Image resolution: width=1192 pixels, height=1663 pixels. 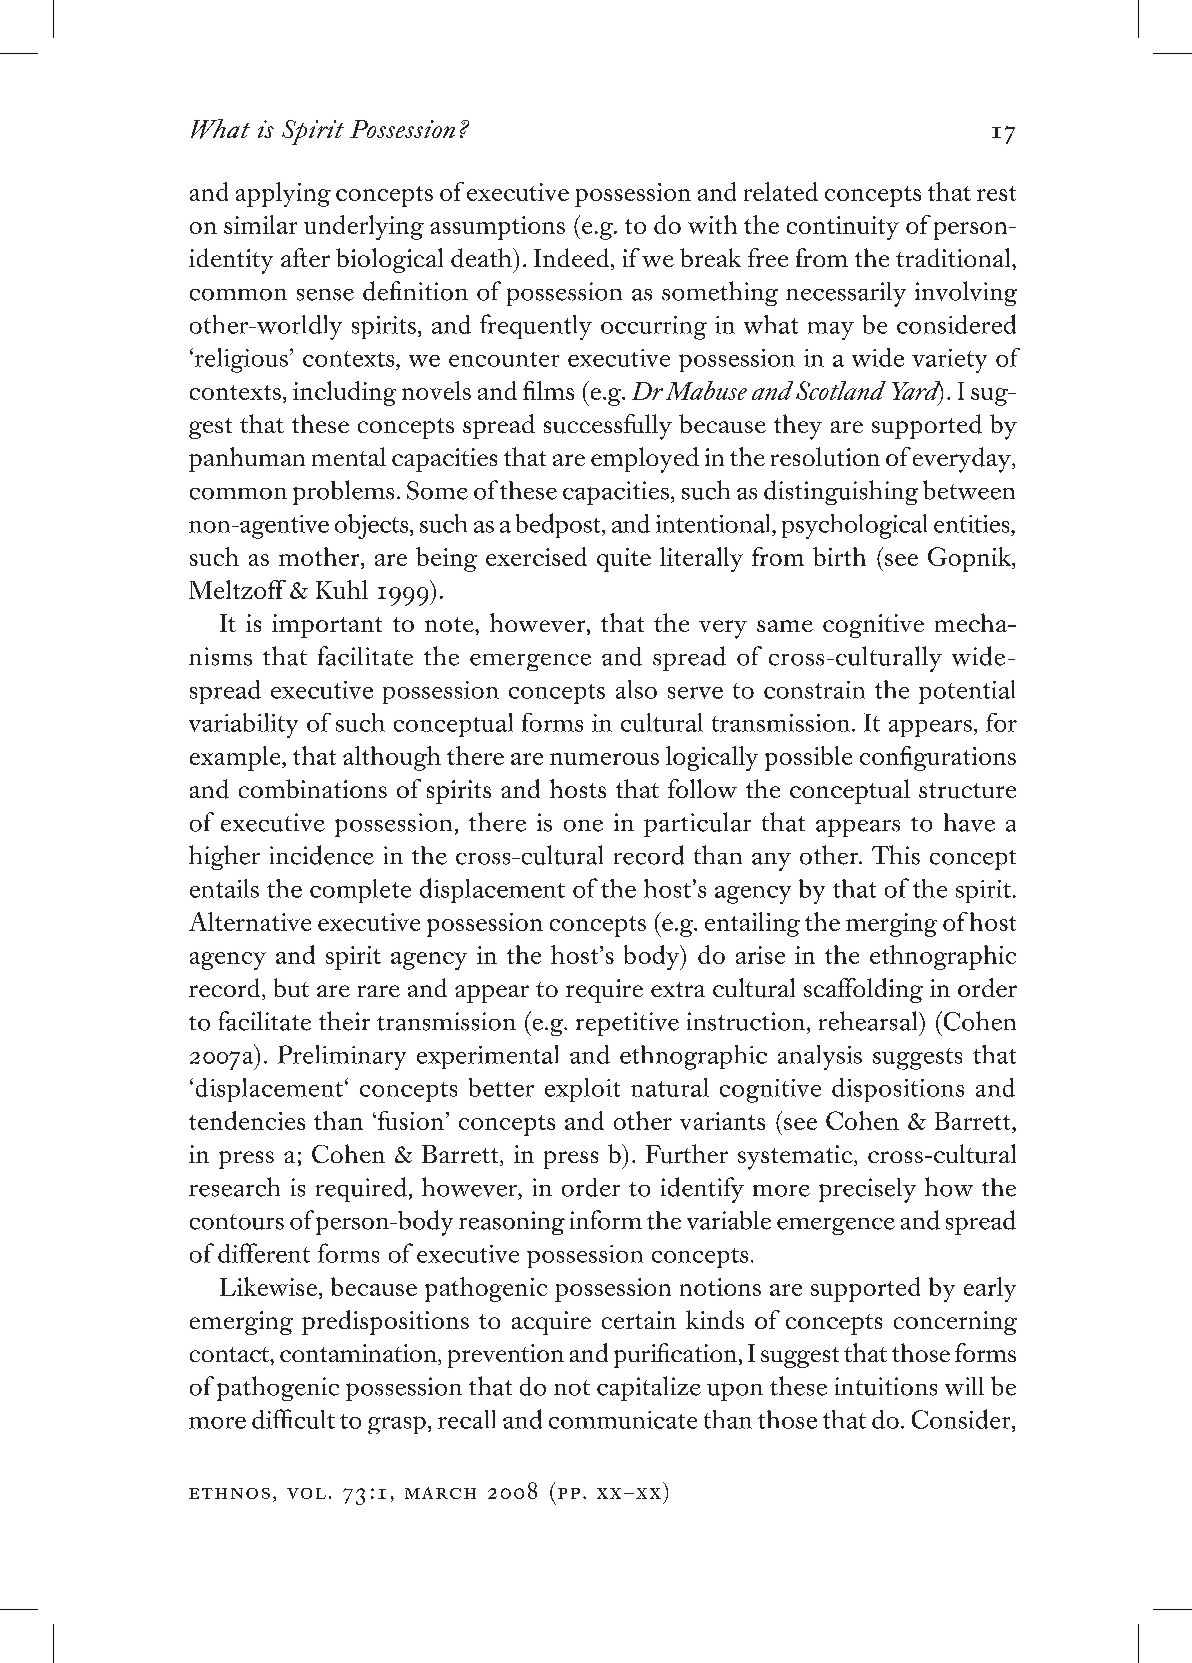 What do you see at coordinates (583, 826) in the screenshot?
I see `one` at bounding box center [583, 826].
